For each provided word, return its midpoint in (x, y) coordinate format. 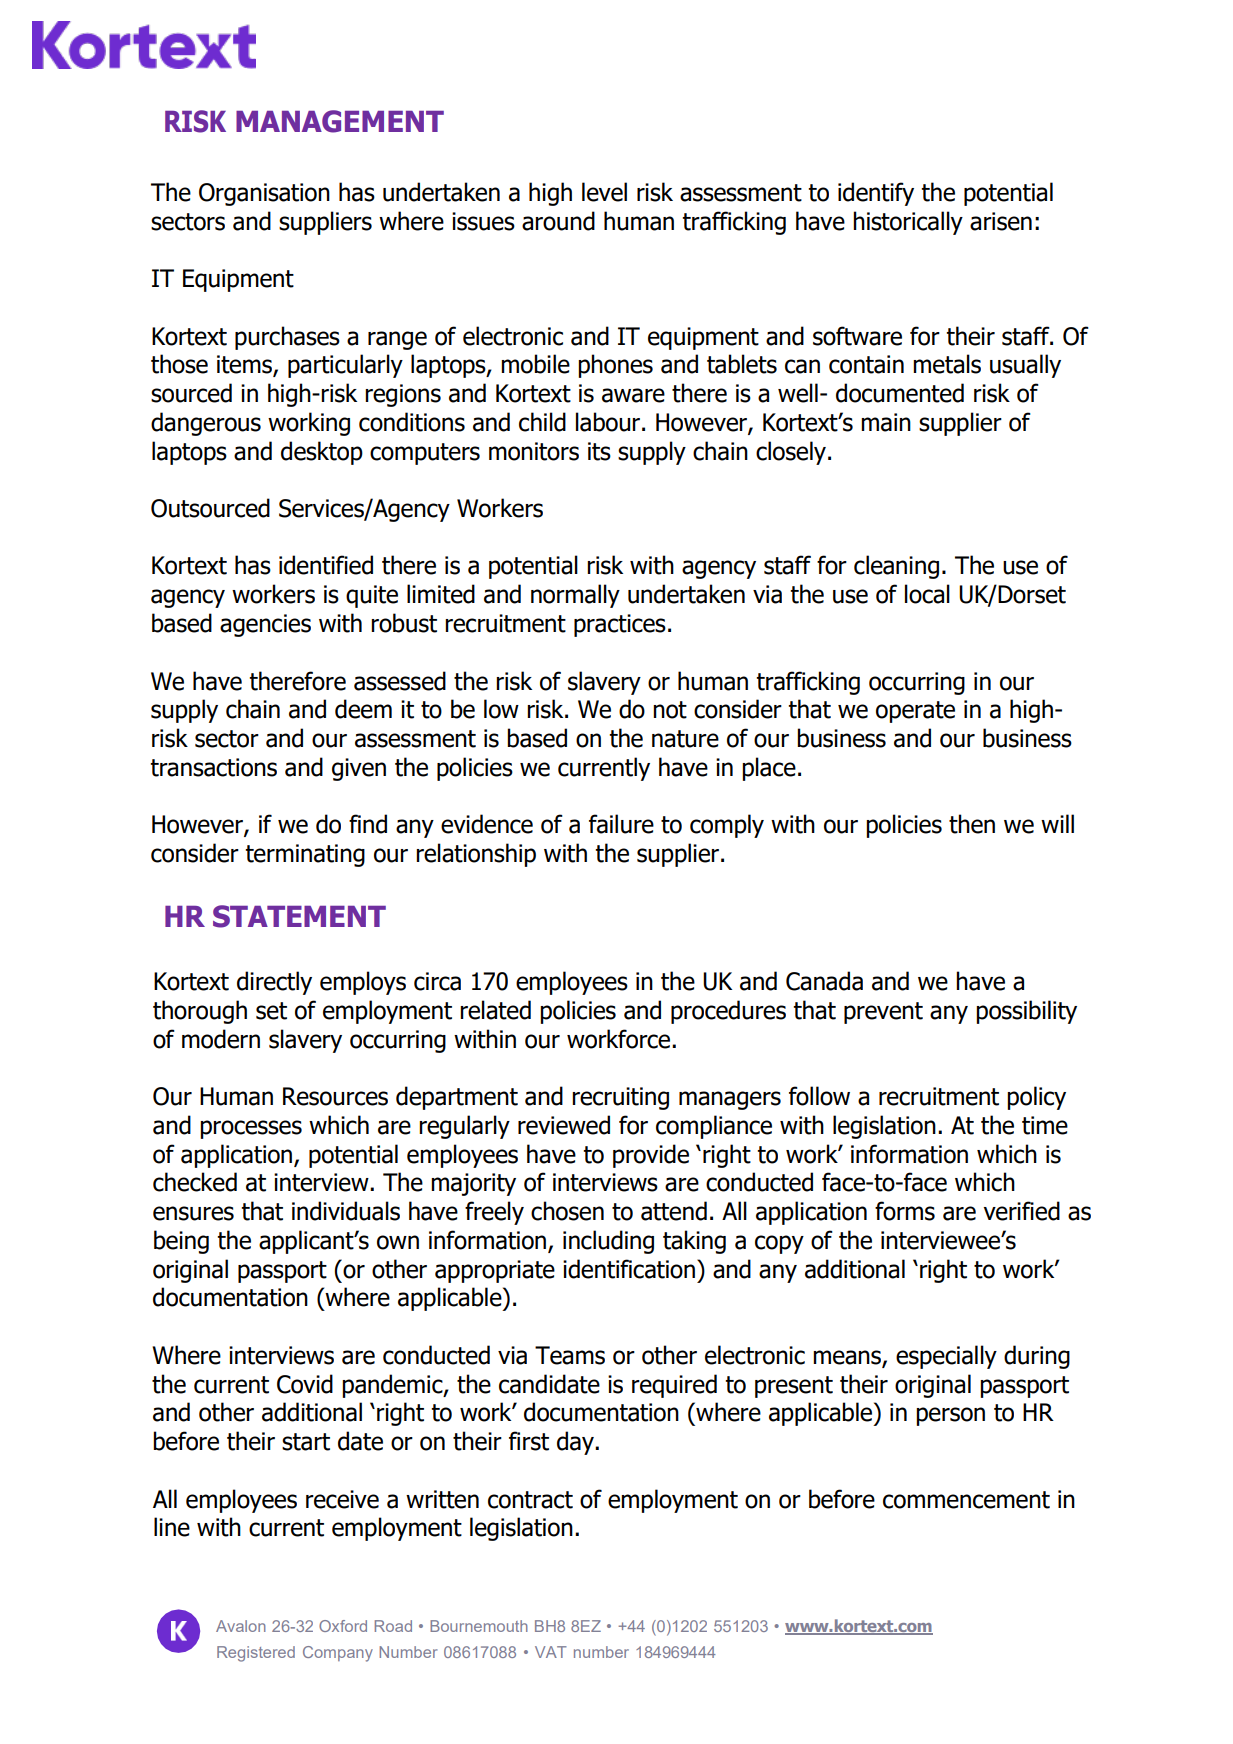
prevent (883, 1013)
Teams (570, 1355)
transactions (213, 767)
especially (946, 1357)
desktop (322, 453)
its (599, 451)
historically (908, 223)
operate (915, 712)
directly (274, 983)
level (604, 192)
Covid (305, 1384)
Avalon (241, 1626)
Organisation (264, 194)
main (886, 422)
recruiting (620, 1098)
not (670, 710)
